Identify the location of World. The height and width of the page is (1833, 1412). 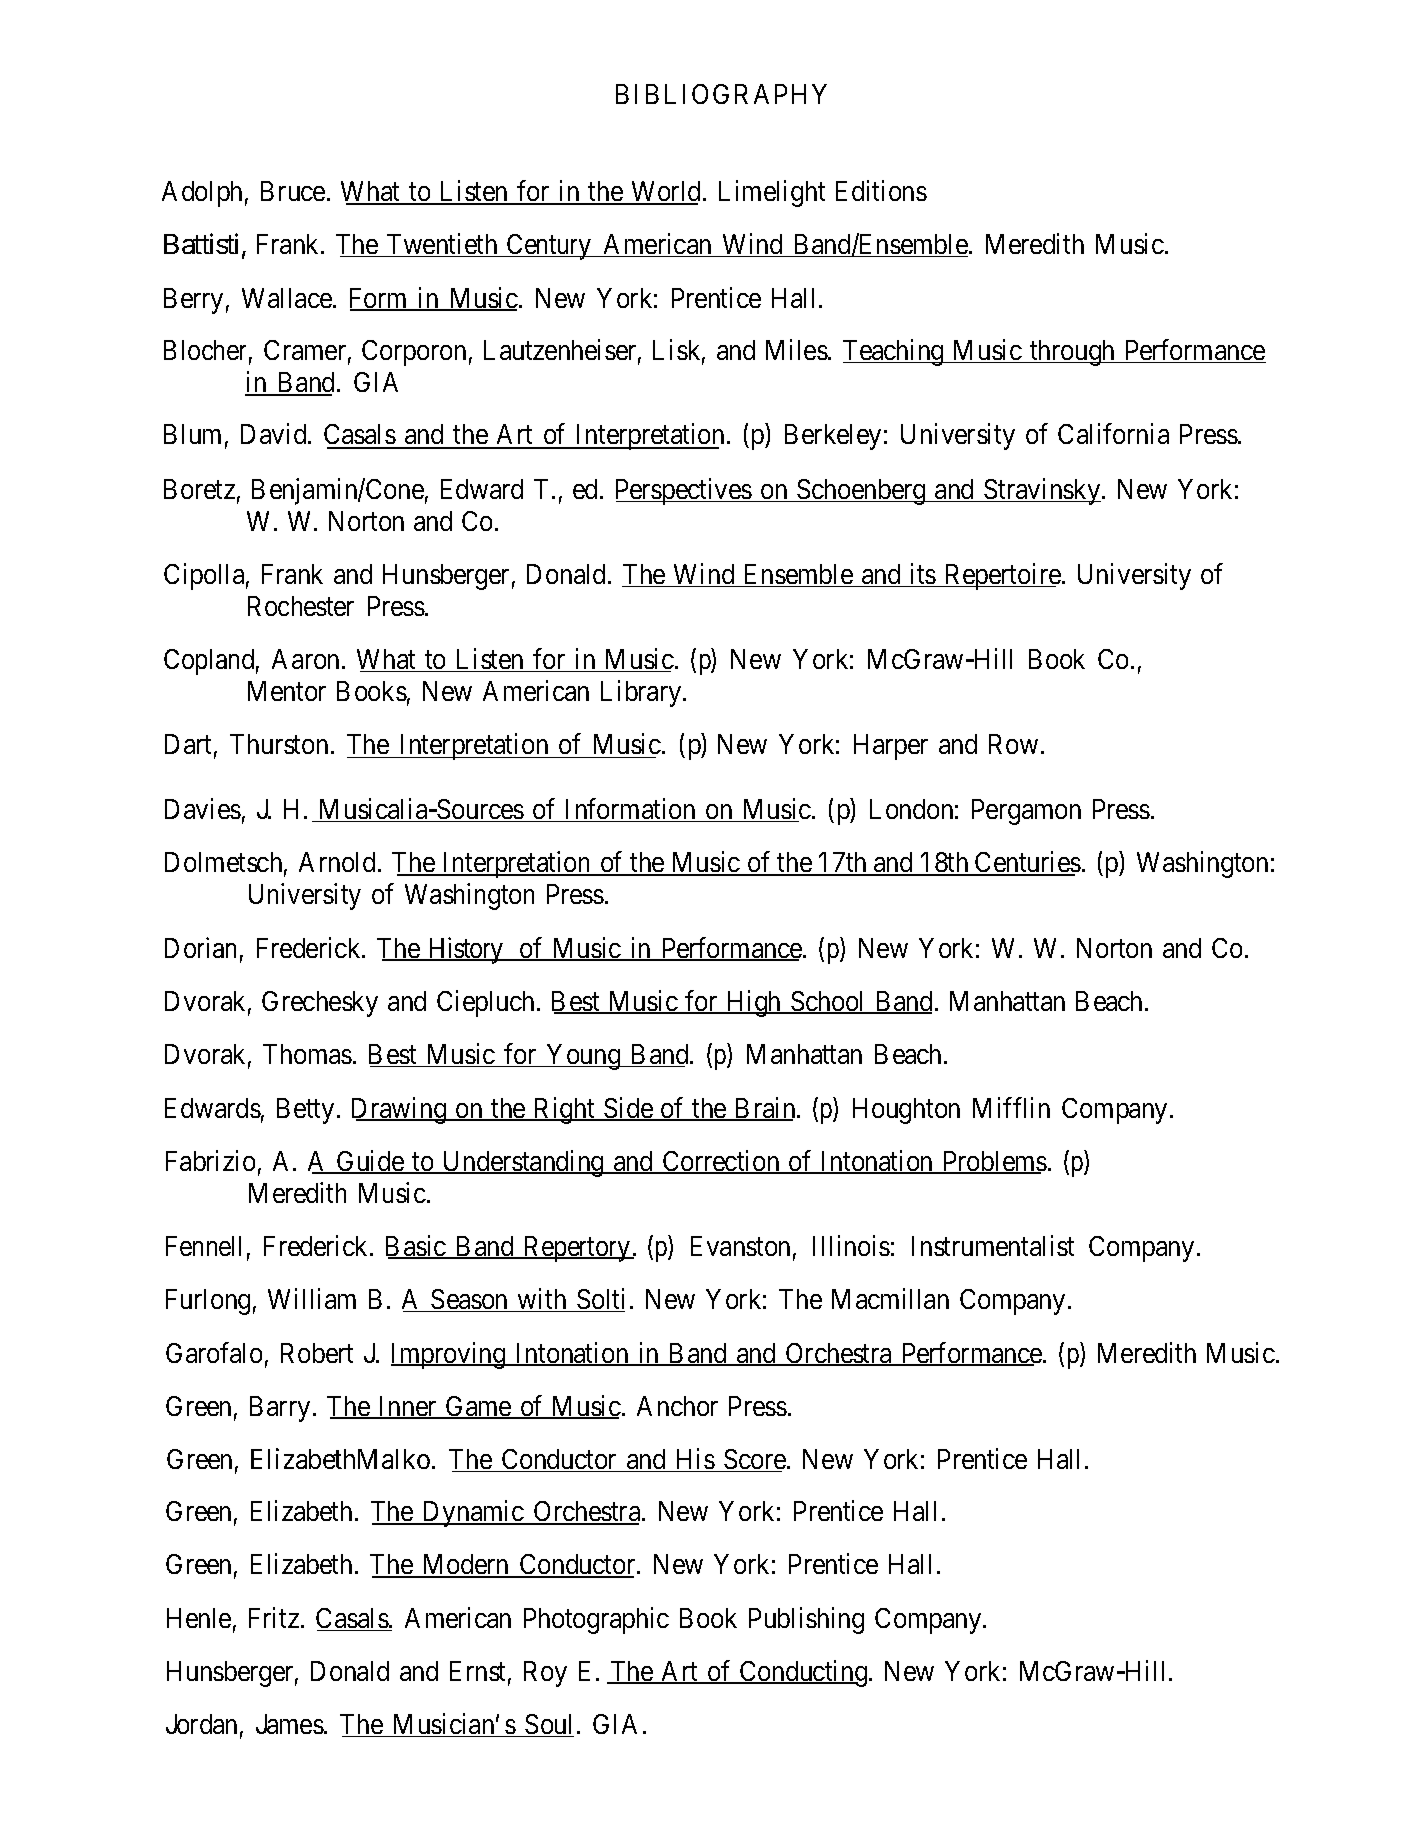
(666, 192).
